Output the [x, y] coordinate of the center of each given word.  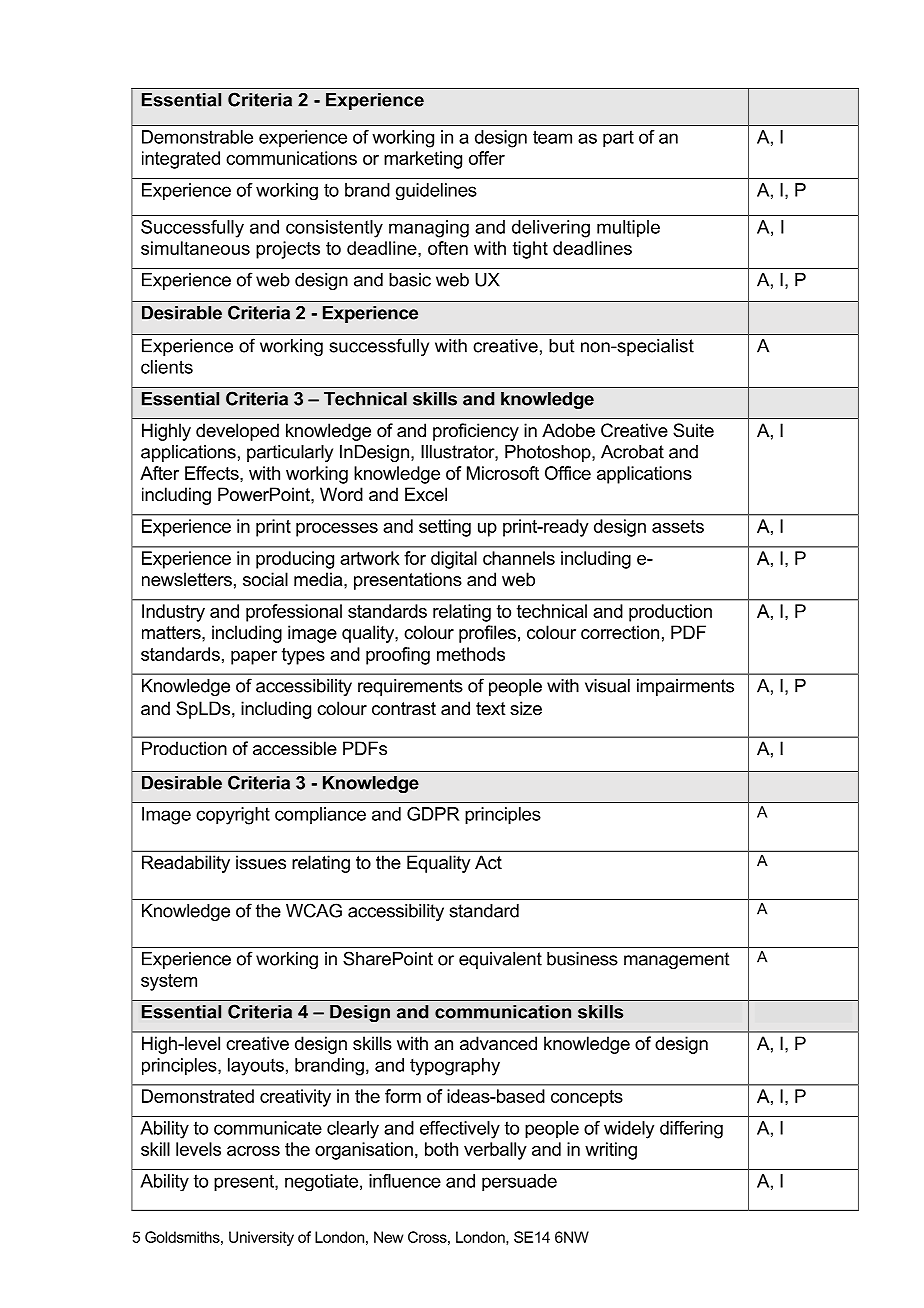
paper [254, 658]
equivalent [500, 960]
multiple [628, 229]
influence [405, 1181]
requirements [410, 687]
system [169, 982]
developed [237, 432]
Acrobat [632, 452]
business [582, 959]
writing [611, 1151]
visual [607, 686]
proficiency [476, 432]
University [261, 1238]
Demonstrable [197, 137]
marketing [423, 160]
